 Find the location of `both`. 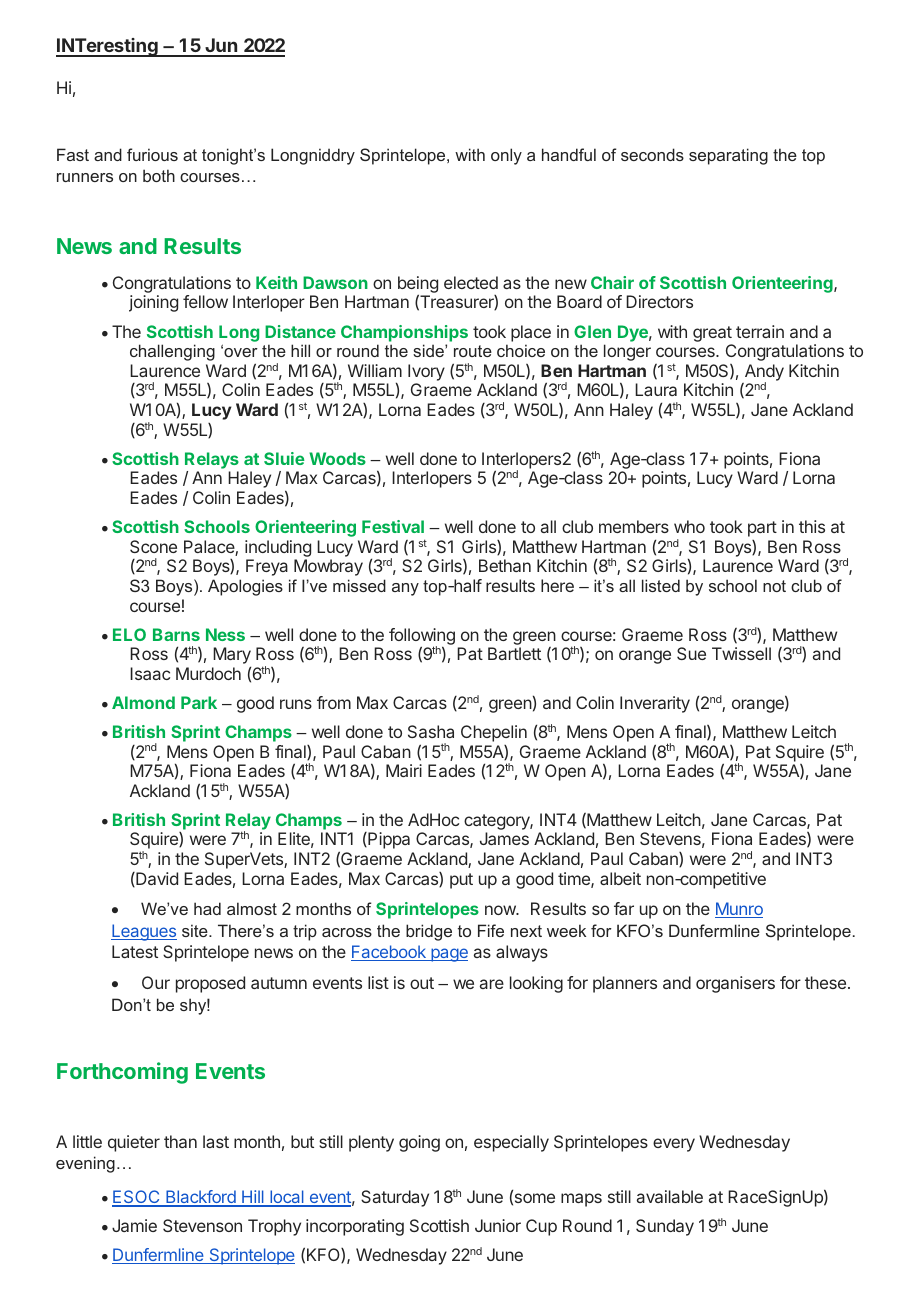

both is located at coordinates (159, 175).
